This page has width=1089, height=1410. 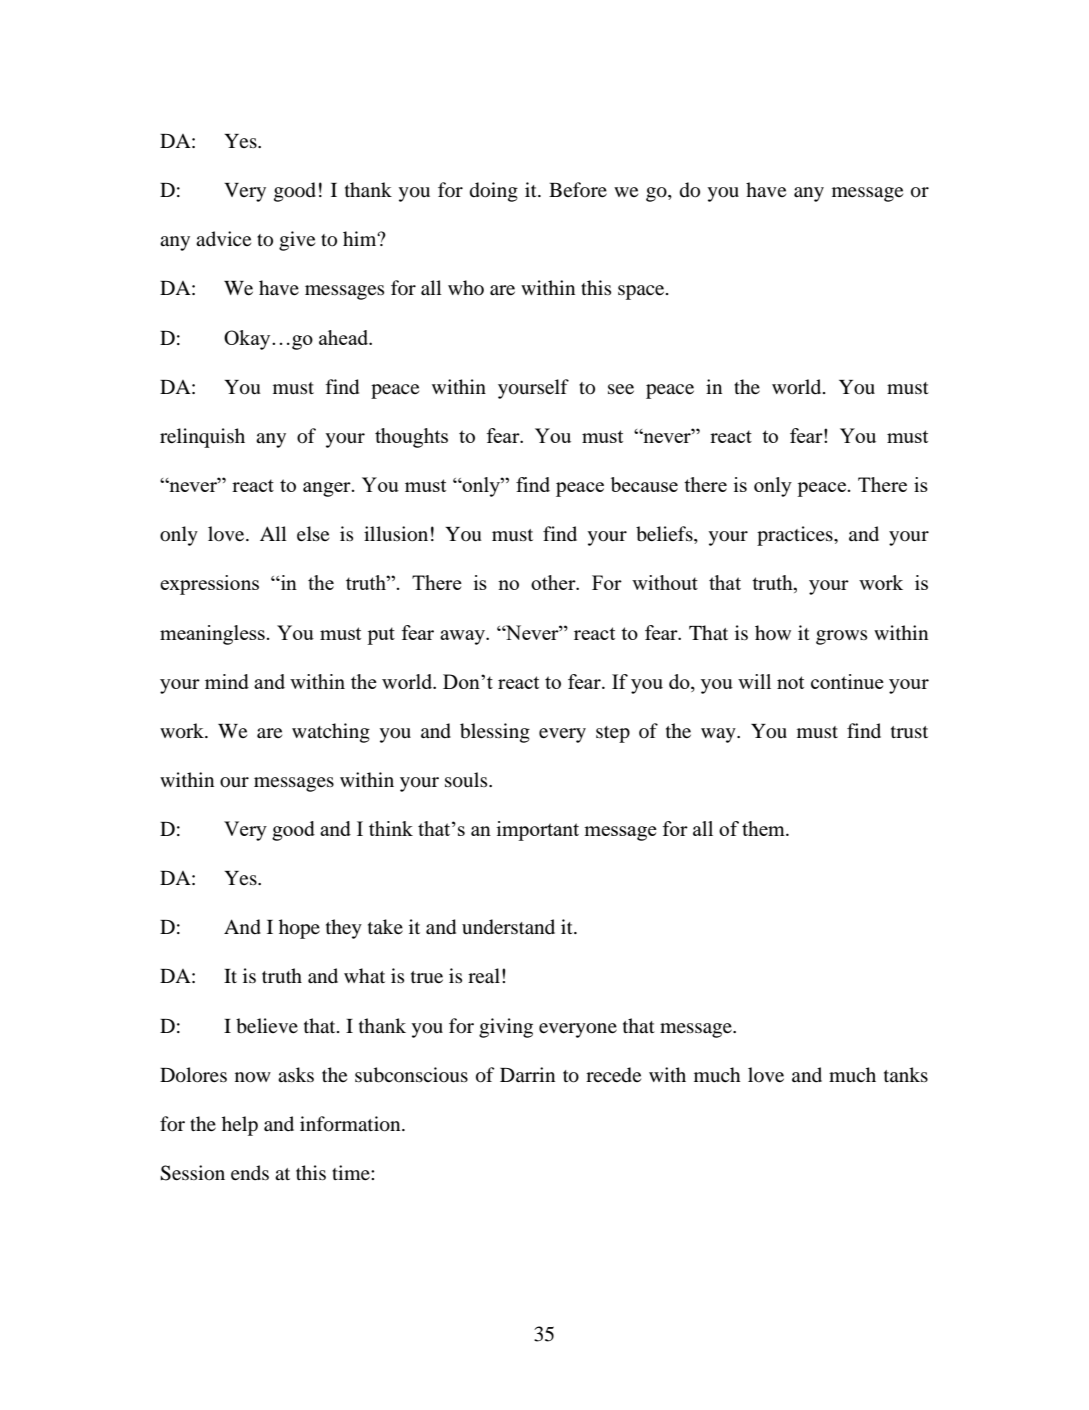 What do you see at coordinates (527, 1074) in the page?
I see `Darrin` at bounding box center [527, 1074].
